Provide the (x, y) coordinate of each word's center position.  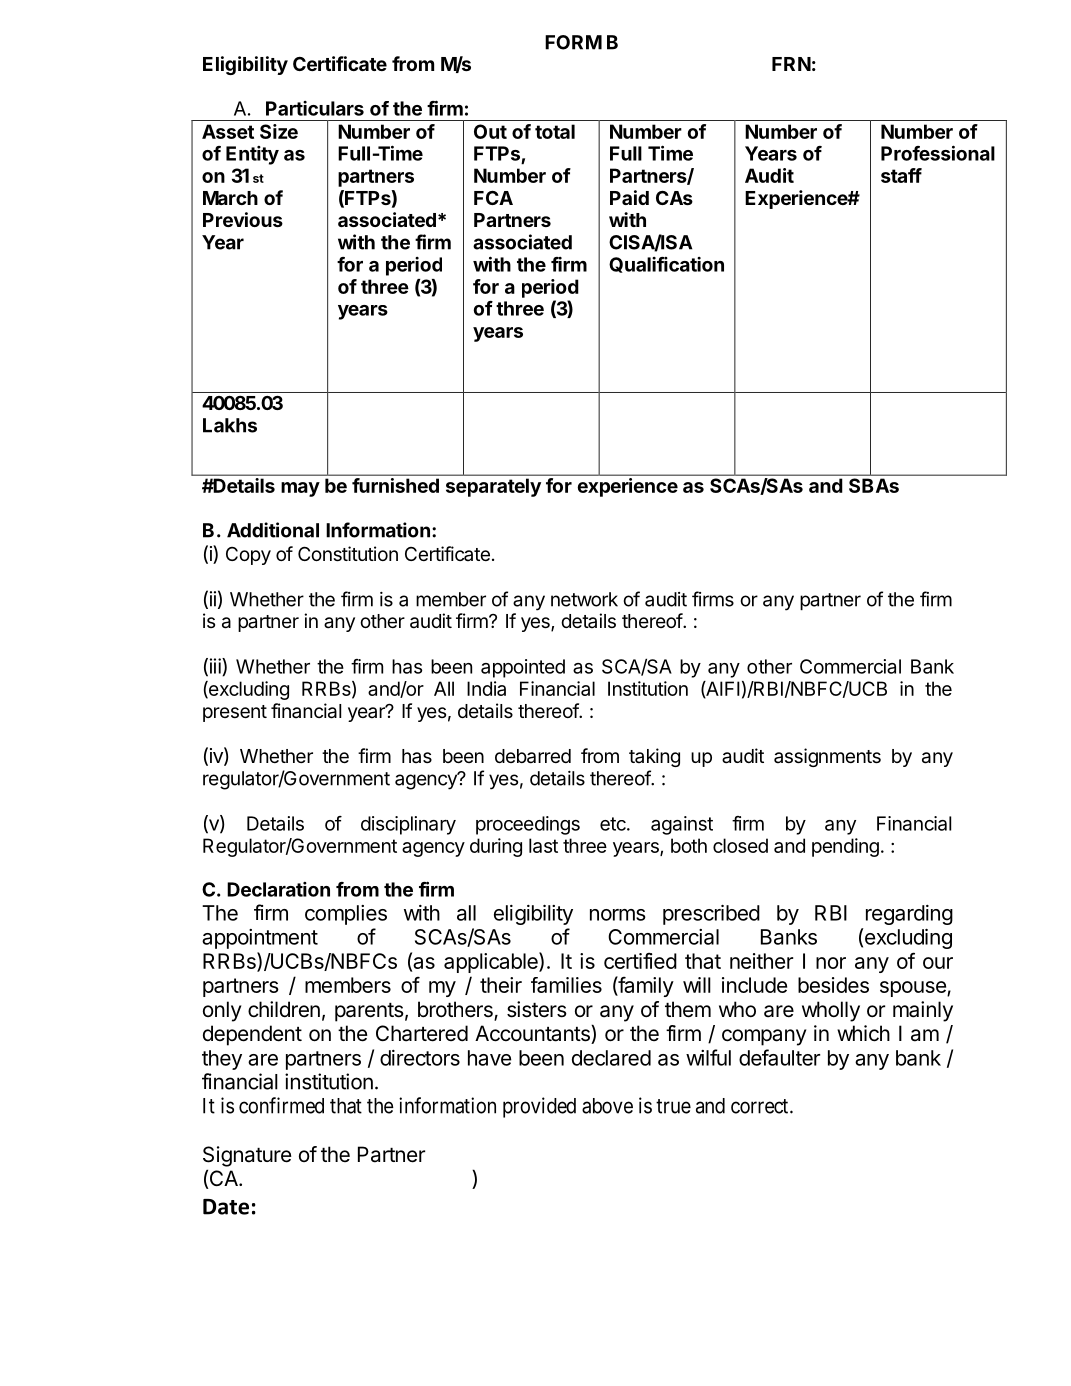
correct (761, 1106)
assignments (827, 757)
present (235, 713)
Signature (247, 1156)
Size (279, 131)
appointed (523, 668)
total (555, 131)
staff (901, 175)
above (607, 1106)
